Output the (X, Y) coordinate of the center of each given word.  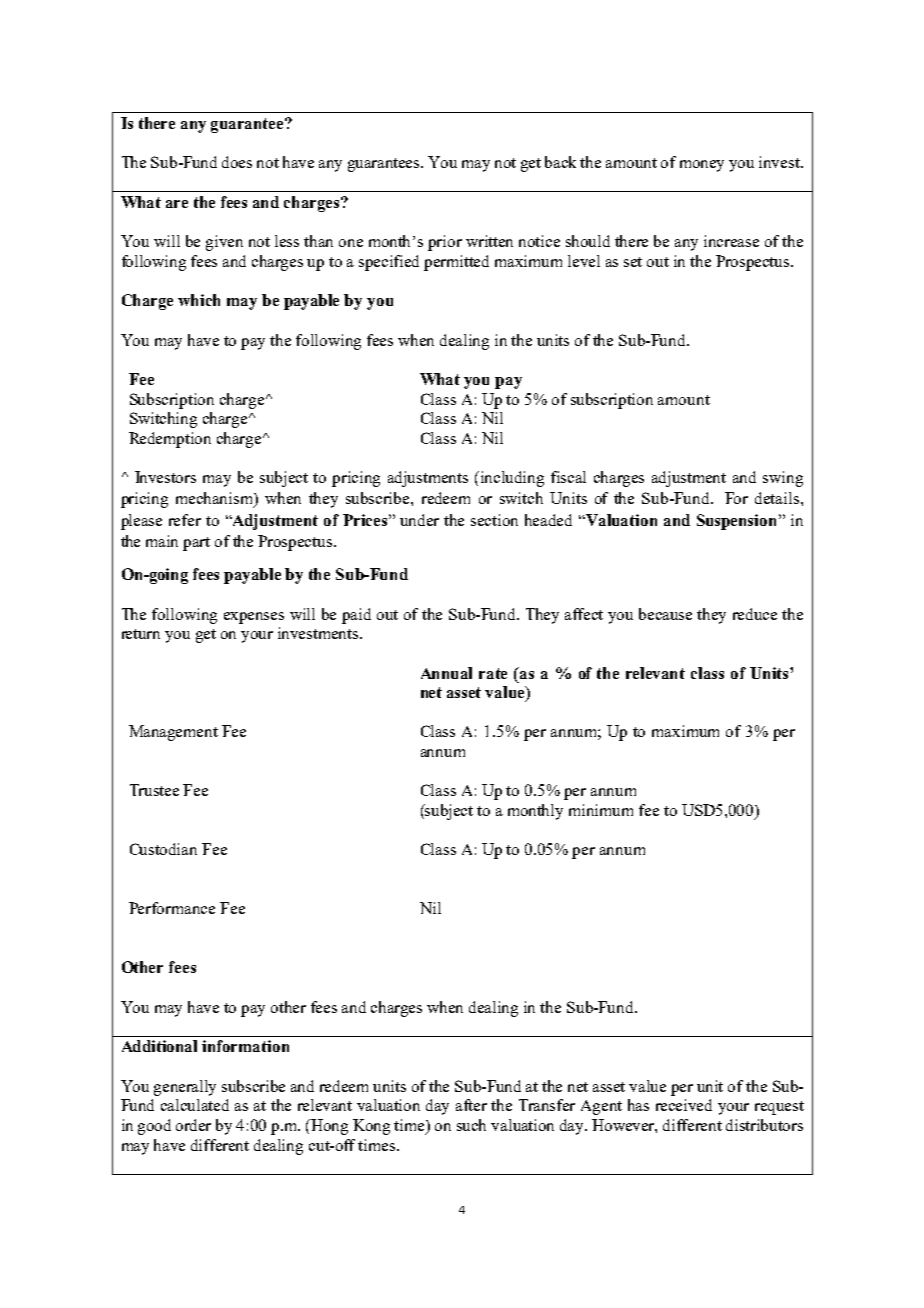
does (237, 162)
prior (445, 243)
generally (185, 1088)
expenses (254, 618)
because (665, 614)
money (702, 166)
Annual (446, 673)
